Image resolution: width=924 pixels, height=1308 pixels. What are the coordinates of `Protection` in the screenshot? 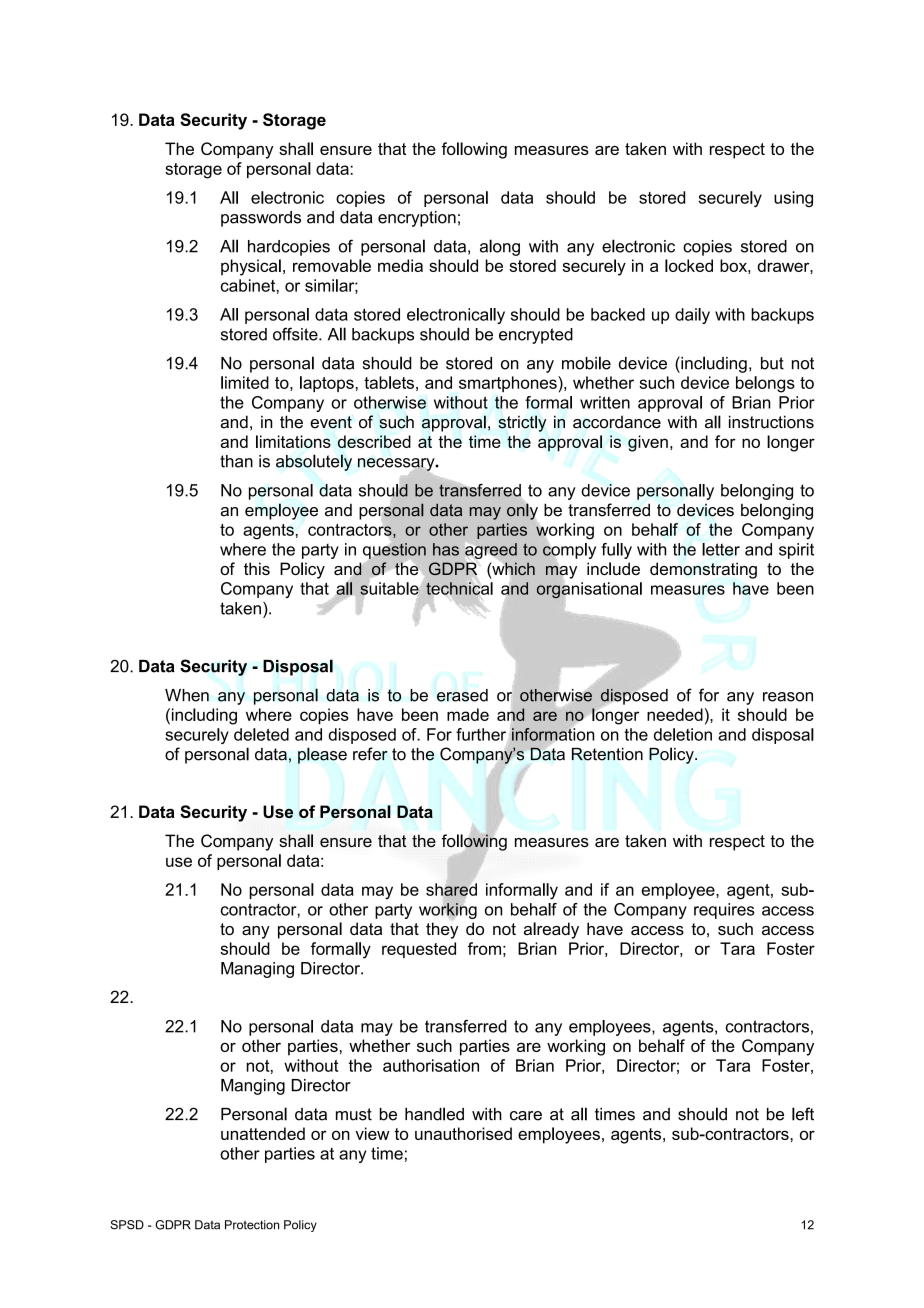 It's located at (252, 1225).
